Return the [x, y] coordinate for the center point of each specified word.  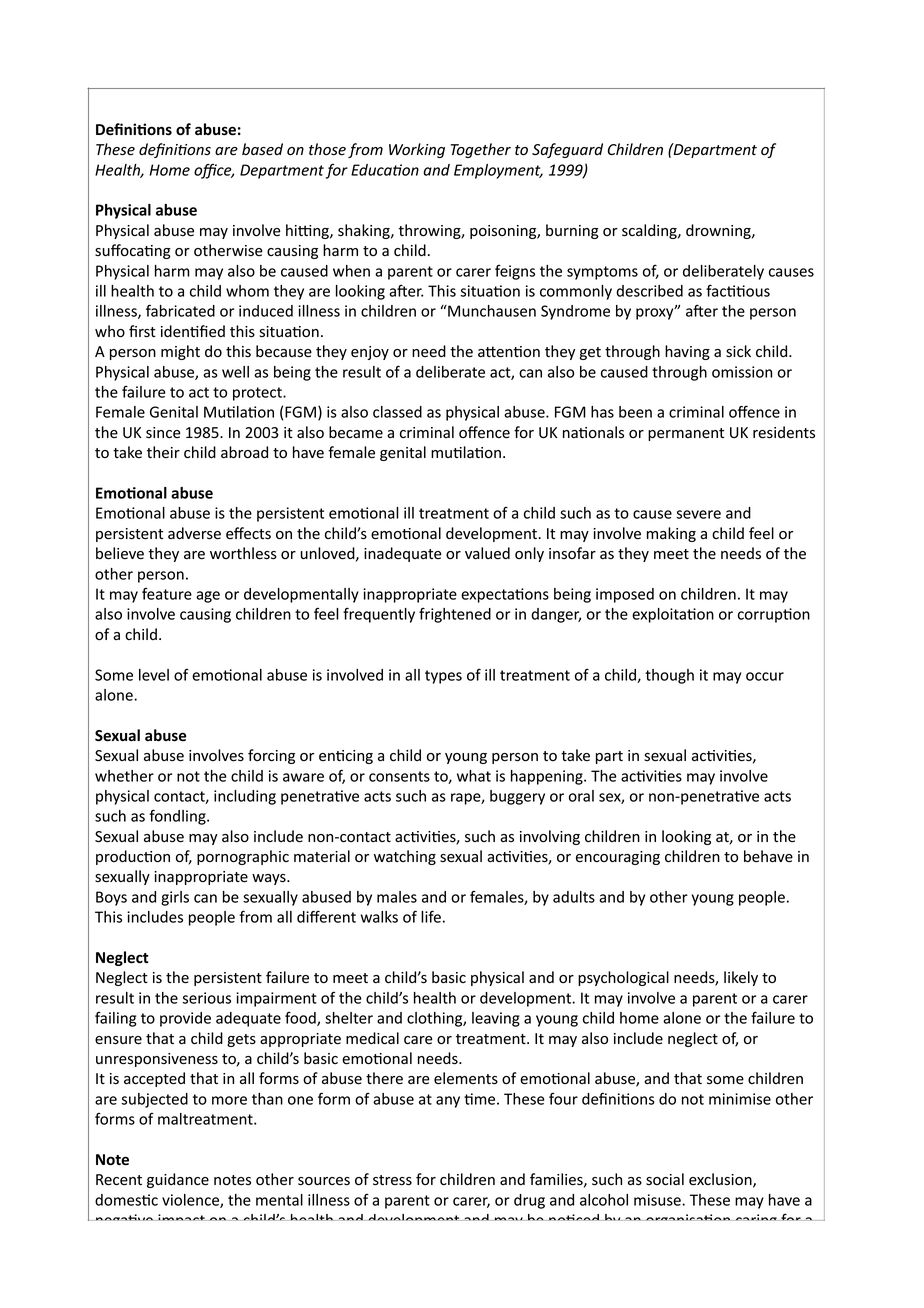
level [154, 675]
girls [175, 898]
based [262, 149]
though [669, 676]
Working [417, 150]
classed [397, 412]
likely [741, 978]
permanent [686, 434]
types [443, 677]
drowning [719, 231]
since [163, 433]
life [431, 916]
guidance [178, 1180]
